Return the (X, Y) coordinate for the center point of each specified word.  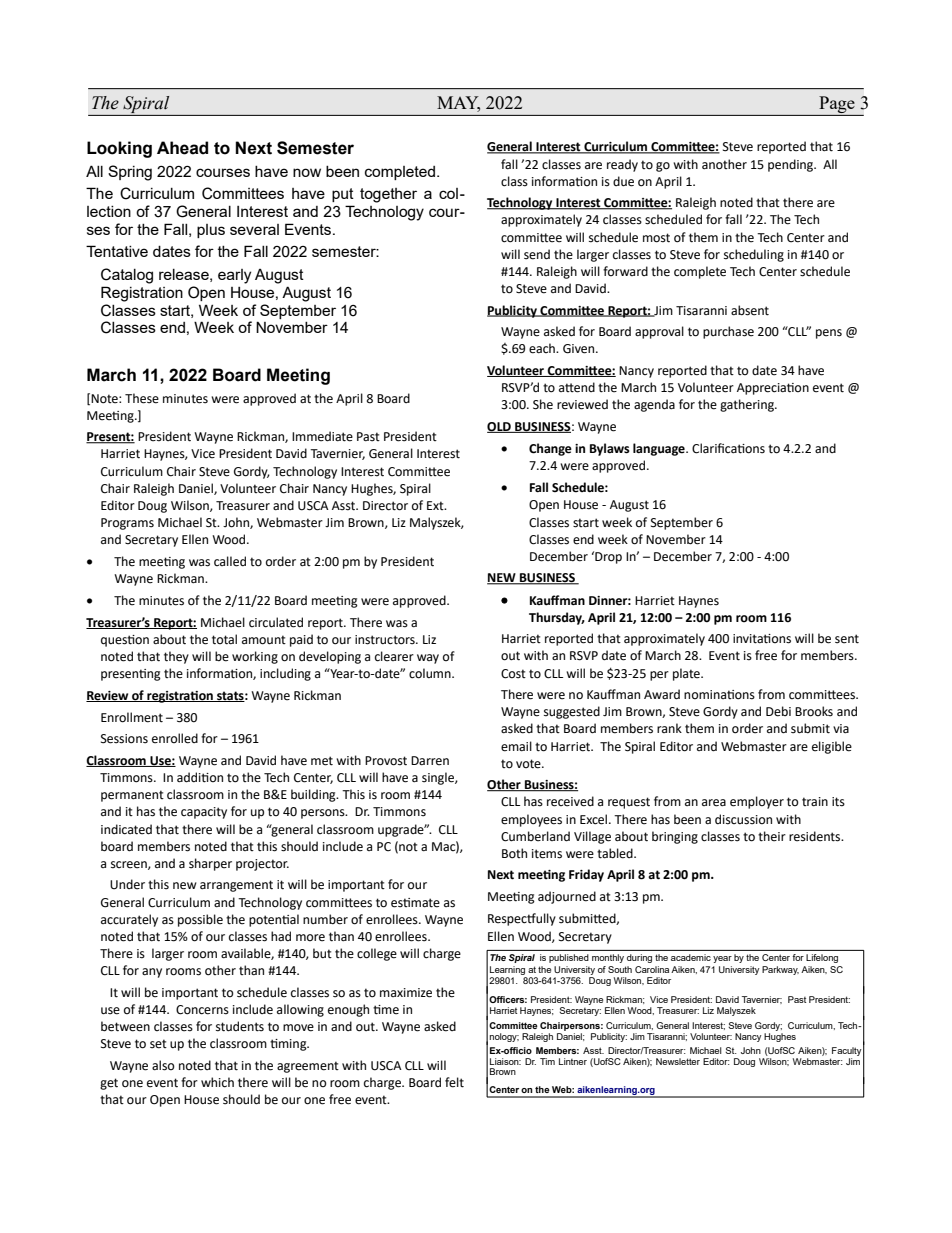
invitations (762, 639)
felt (454, 1082)
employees (531, 820)
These (142, 398)
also (163, 1065)
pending (792, 165)
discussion (743, 819)
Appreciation (773, 389)
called (230, 561)
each (543, 348)
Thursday (557, 618)
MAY (458, 103)
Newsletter (678, 1061)
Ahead (182, 148)
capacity (204, 813)
